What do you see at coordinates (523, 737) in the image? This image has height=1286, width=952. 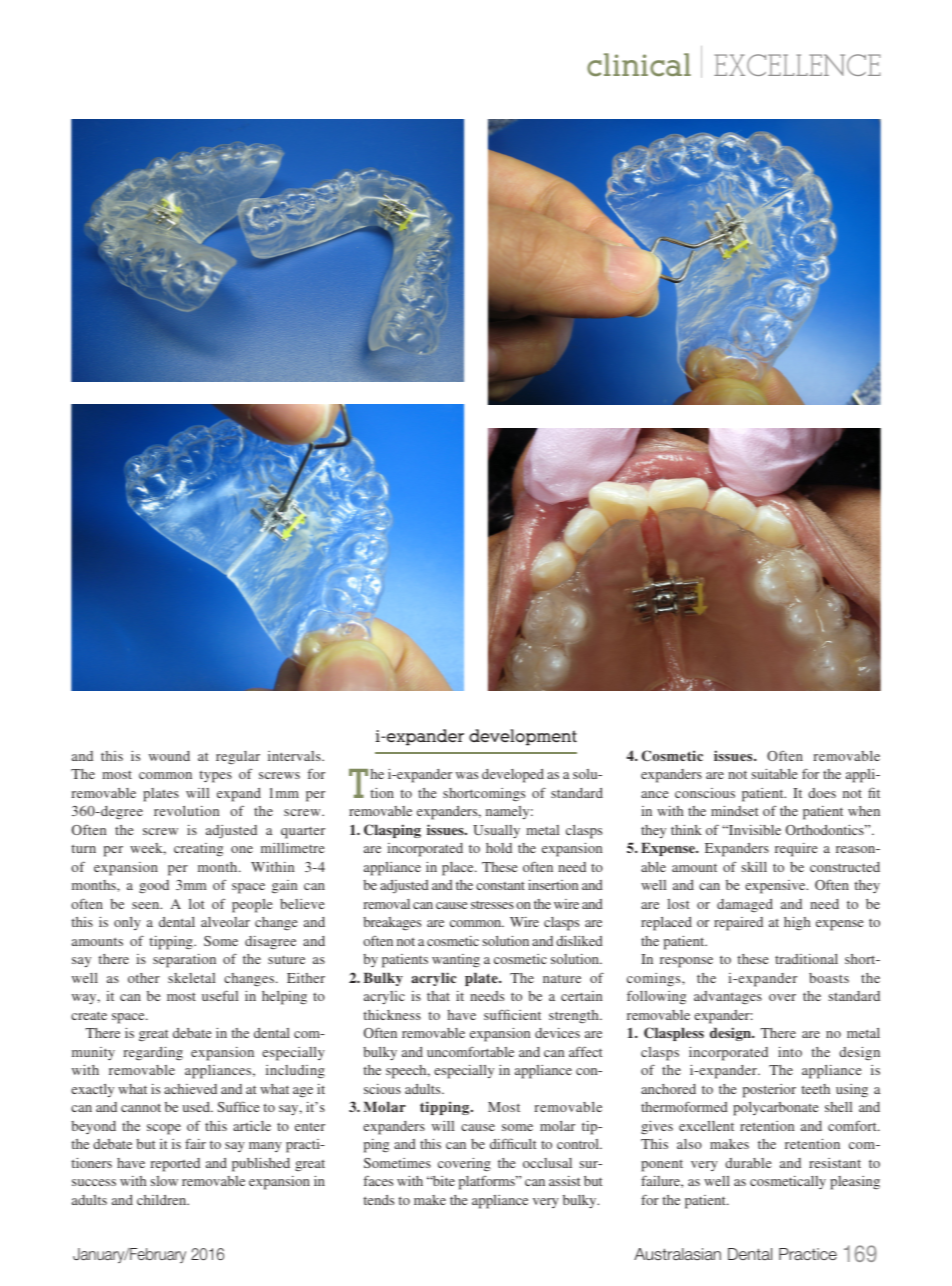 I see `development` at bounding box center [523, 737].
